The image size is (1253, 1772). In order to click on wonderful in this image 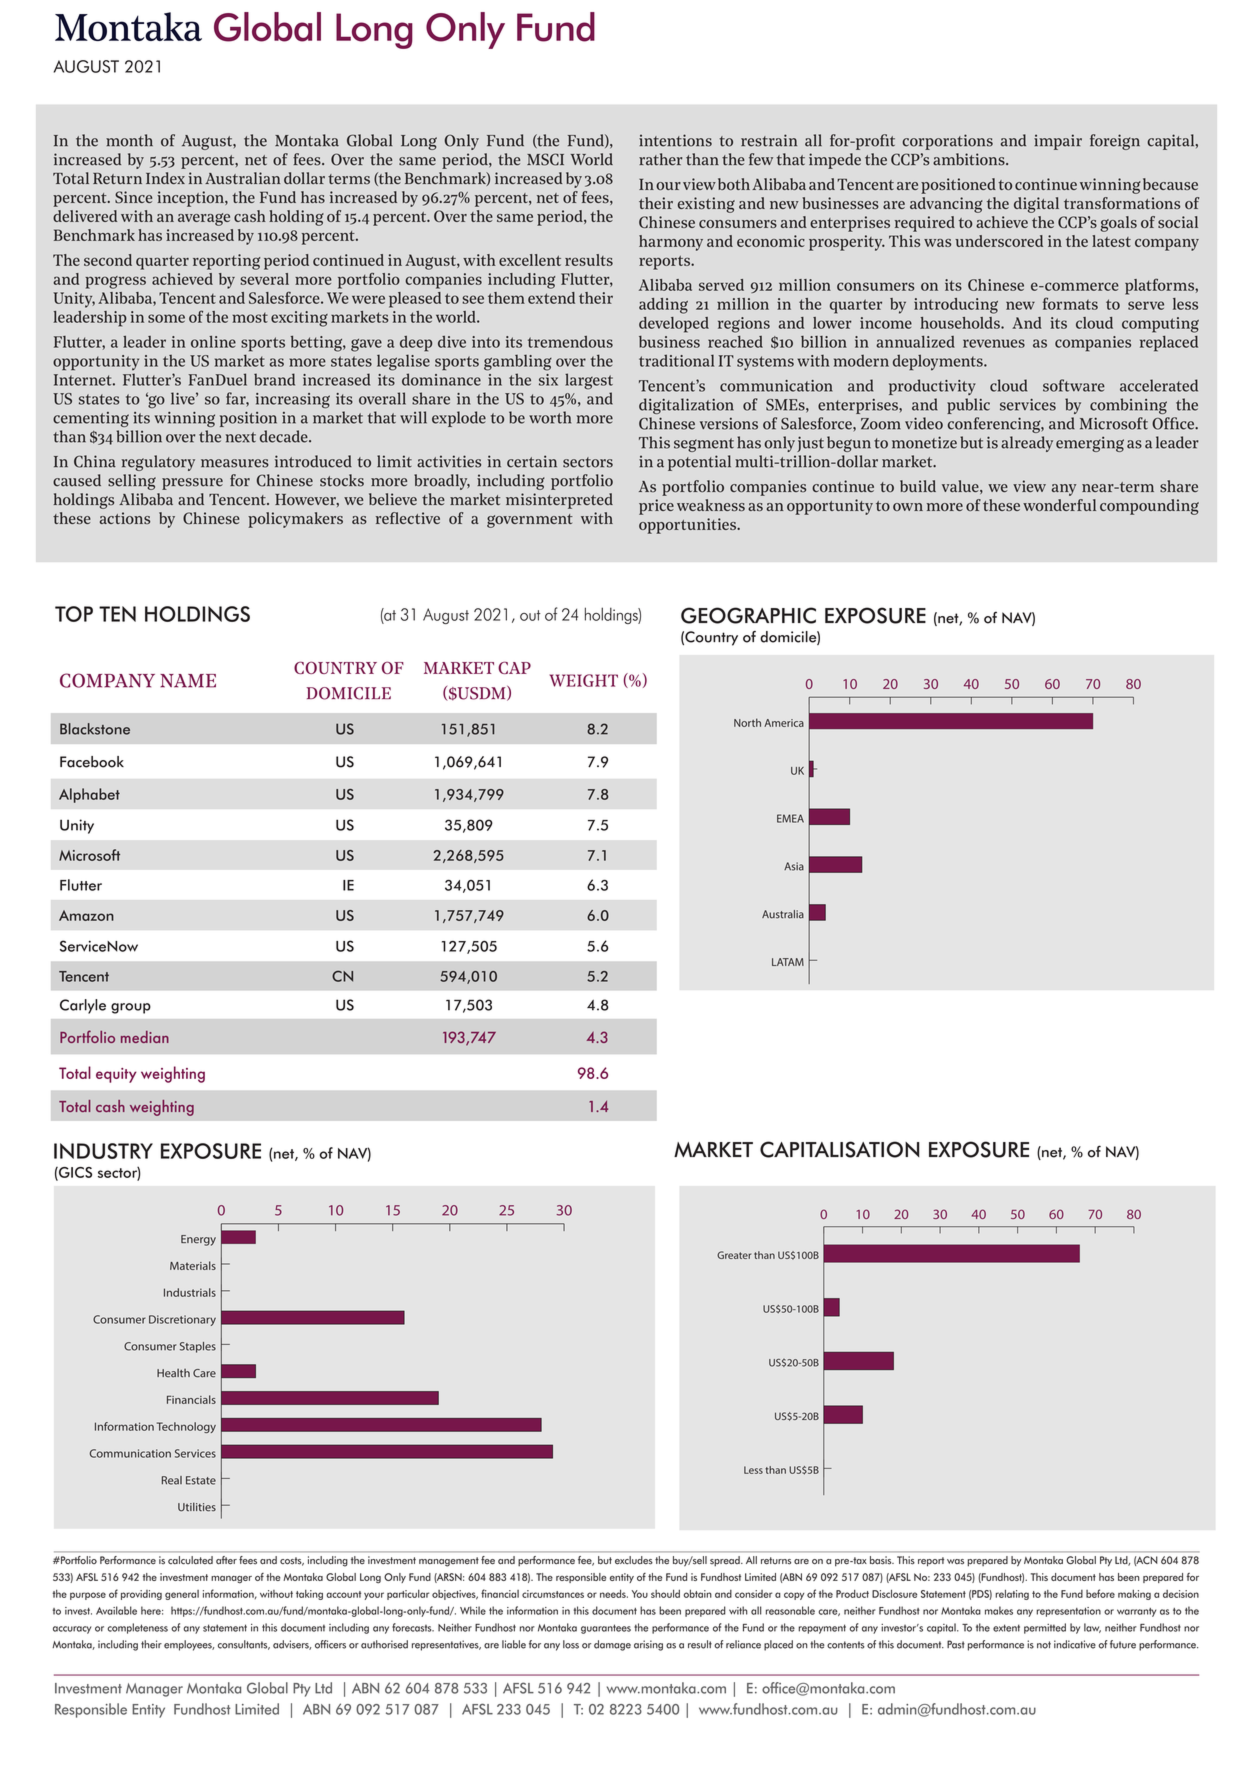, I will do `click(1059, 505)`.
